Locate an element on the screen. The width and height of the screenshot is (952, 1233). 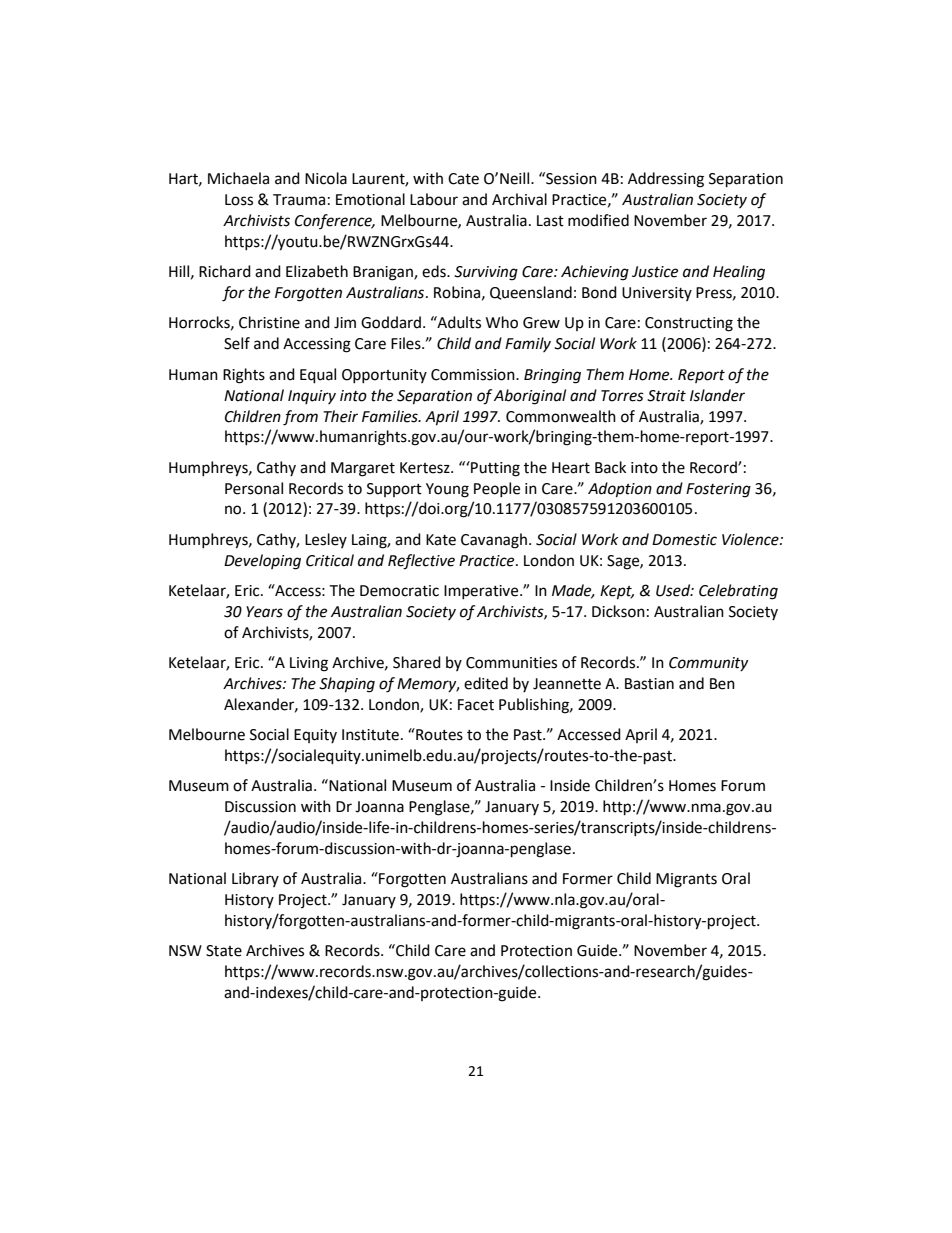
State is located at coordinates (224, 951).
